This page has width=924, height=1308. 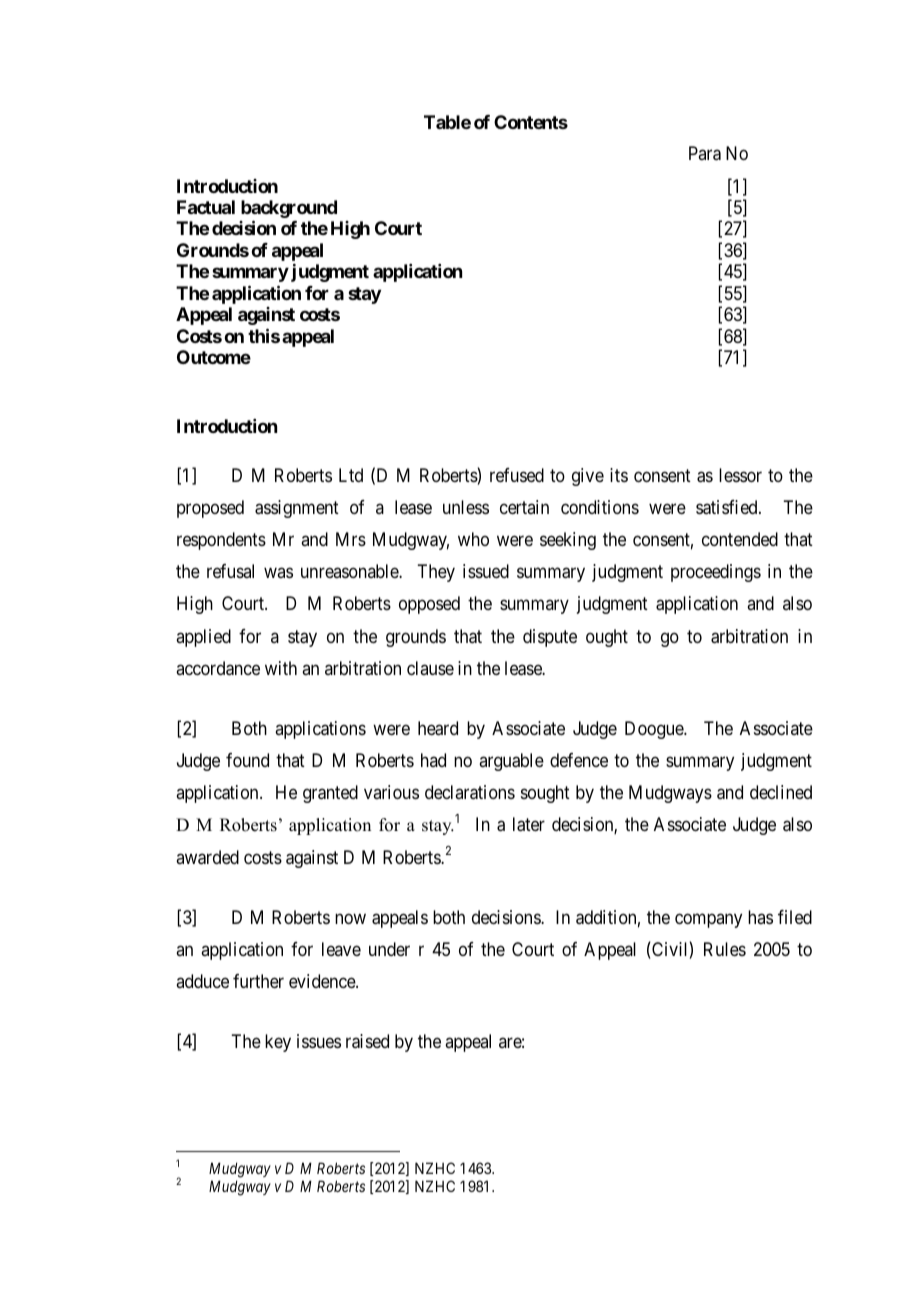 What do you see at coordinates (367, 1041) in the page?
I see `raised` at bounding box center [367, 1041].
